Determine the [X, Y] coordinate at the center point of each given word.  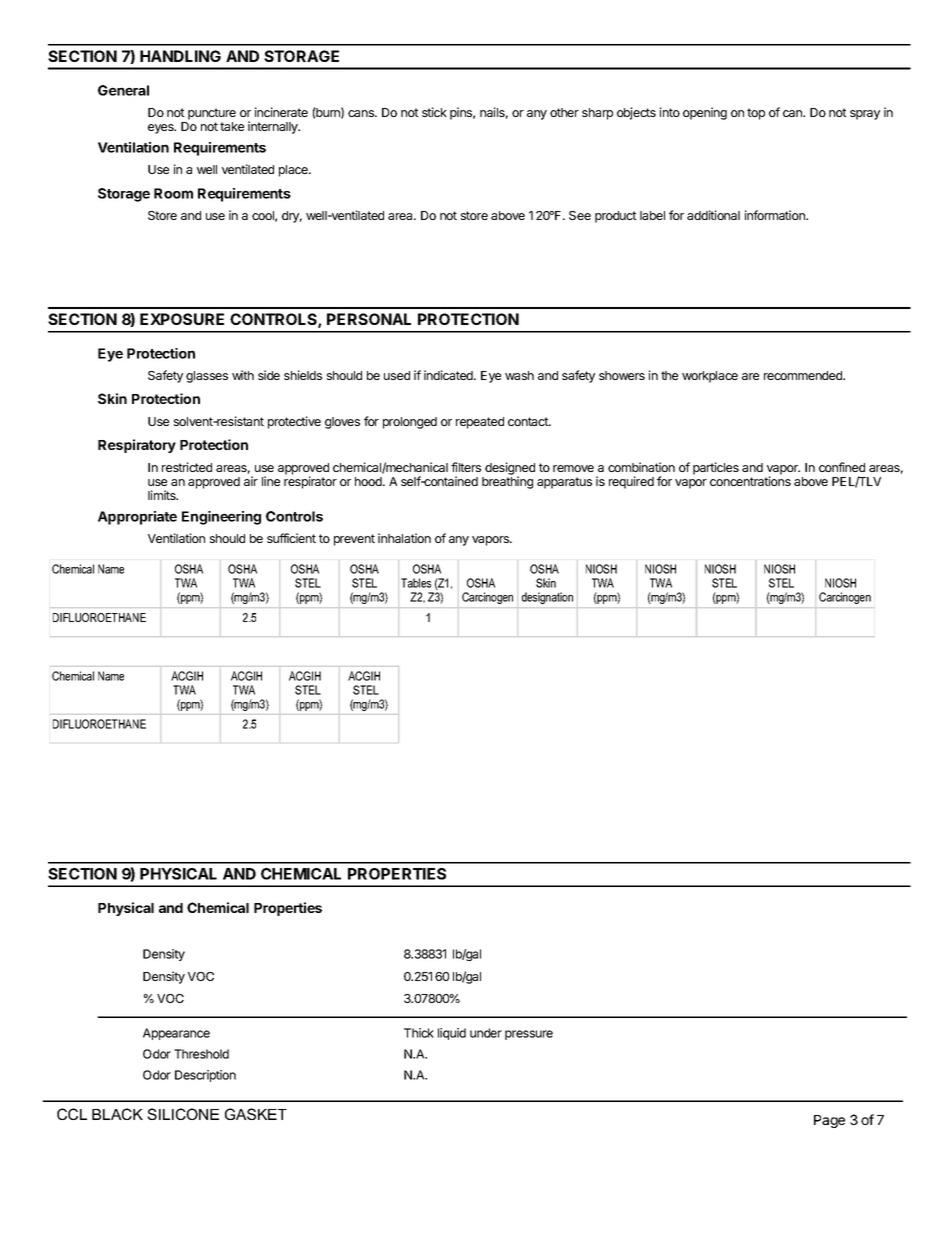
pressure [529, 1035]
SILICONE [183, 1114]
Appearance [176, 1034]
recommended [804, 375]
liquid [452, 1034]
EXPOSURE [182, 319]
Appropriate [137, 518]
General [123, 90]
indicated [449, 375]
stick [434, 112]
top [756, 114]
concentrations [750, 481]
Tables [416, 583]
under [486, 1033]
